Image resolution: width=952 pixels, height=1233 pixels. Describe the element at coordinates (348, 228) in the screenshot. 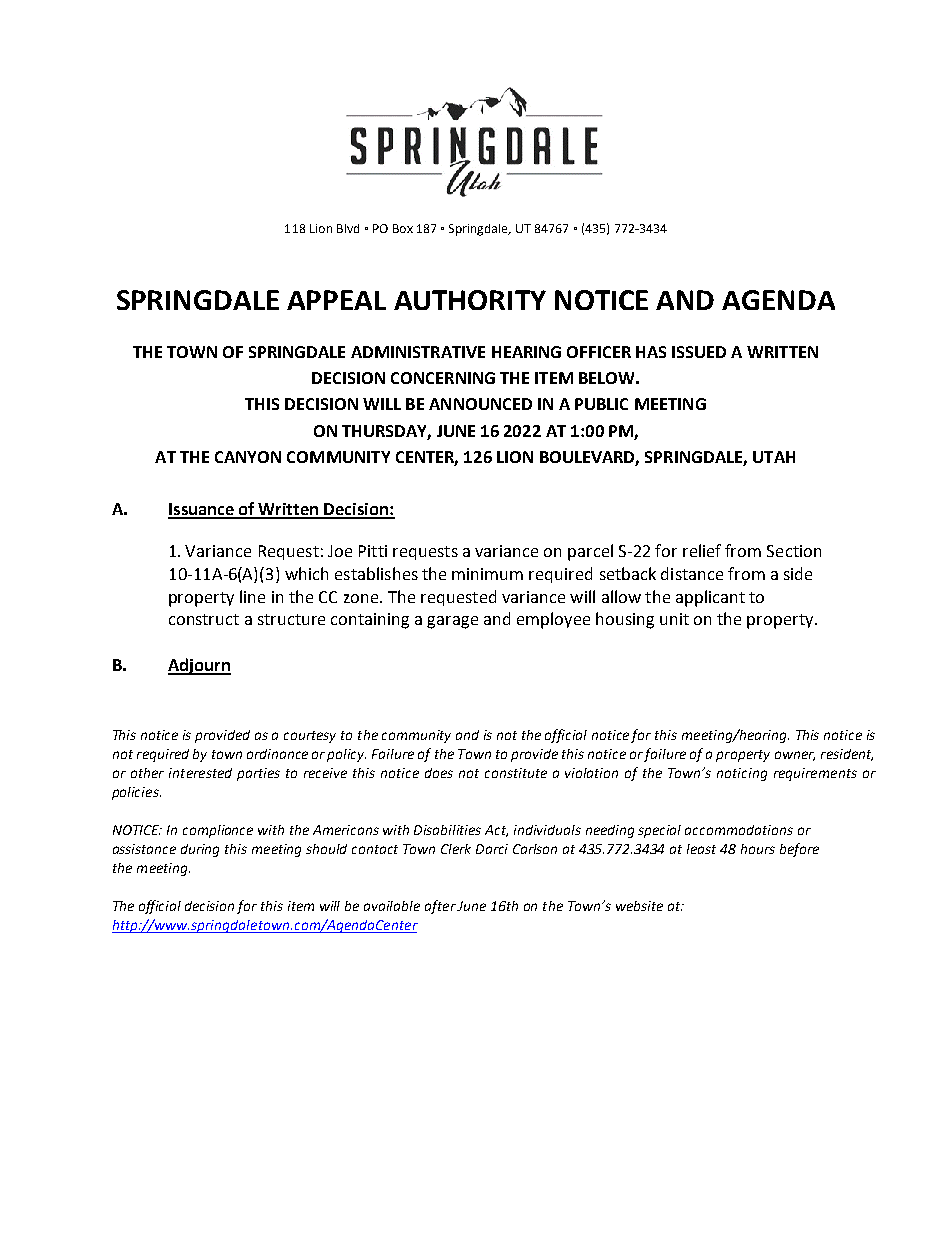

I see `Blvd` at that location.
